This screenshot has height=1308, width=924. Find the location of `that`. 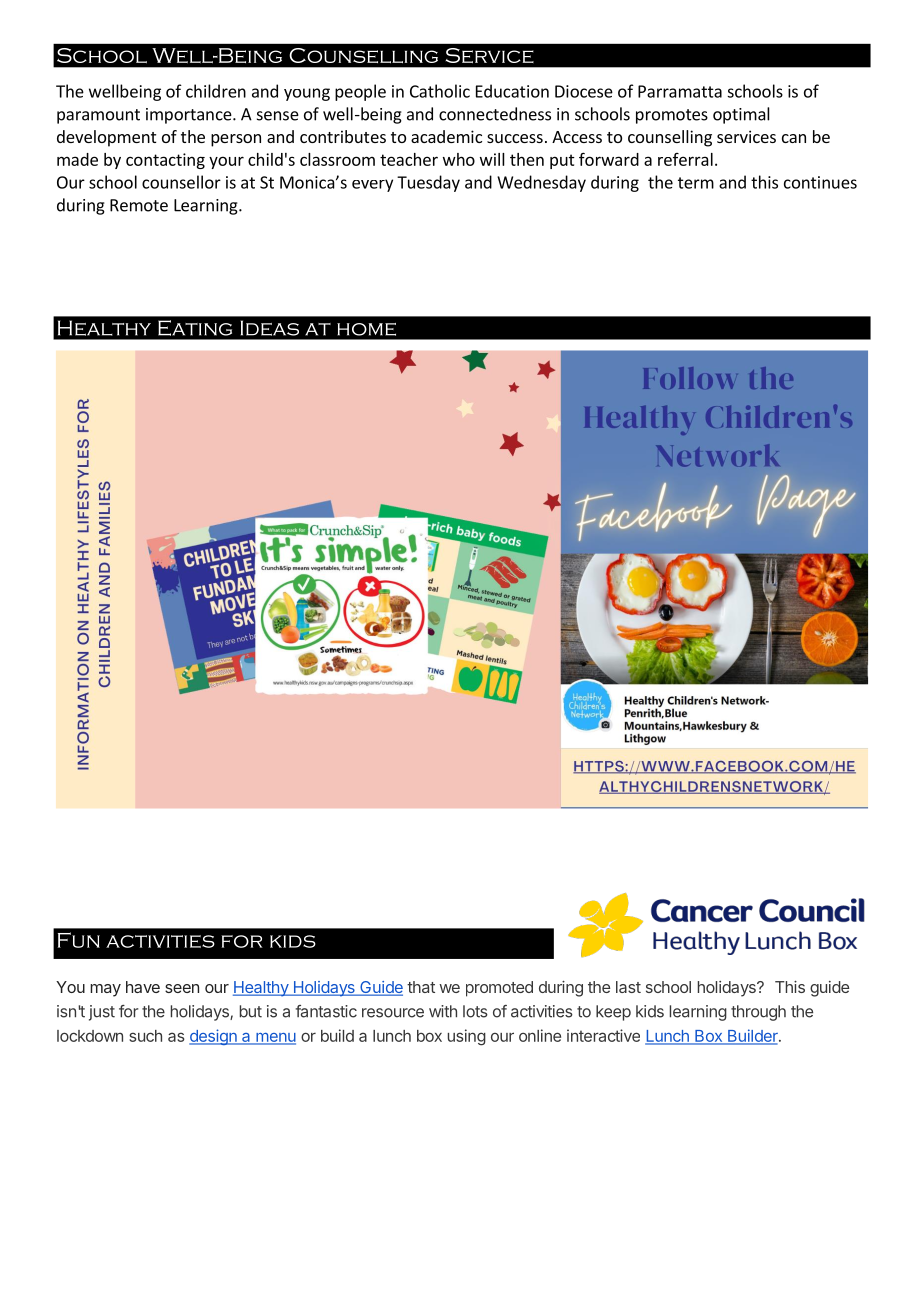

that is located at coordinates (421, 987).
